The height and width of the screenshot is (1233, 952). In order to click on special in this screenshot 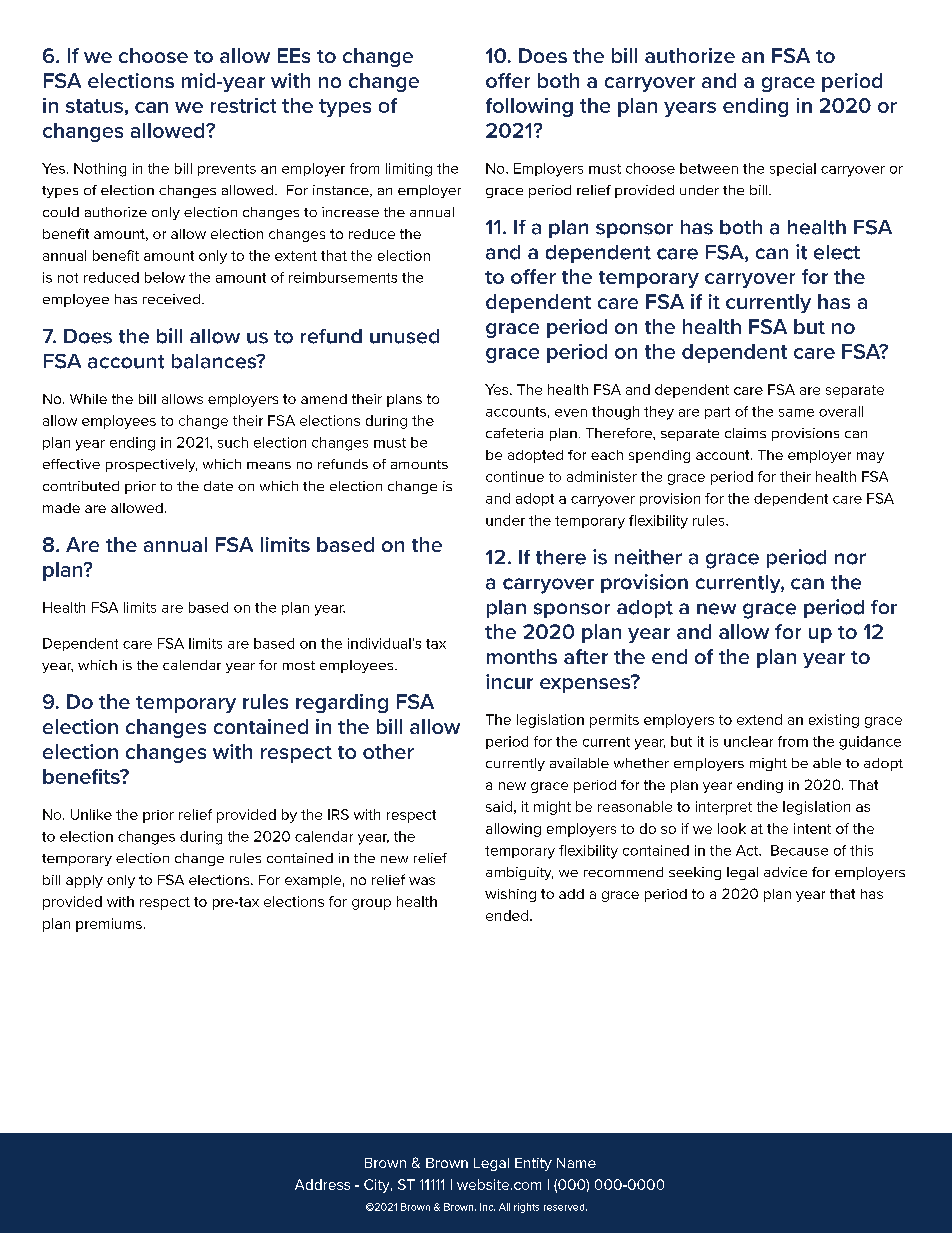, I will do `click(793, 169)`.
